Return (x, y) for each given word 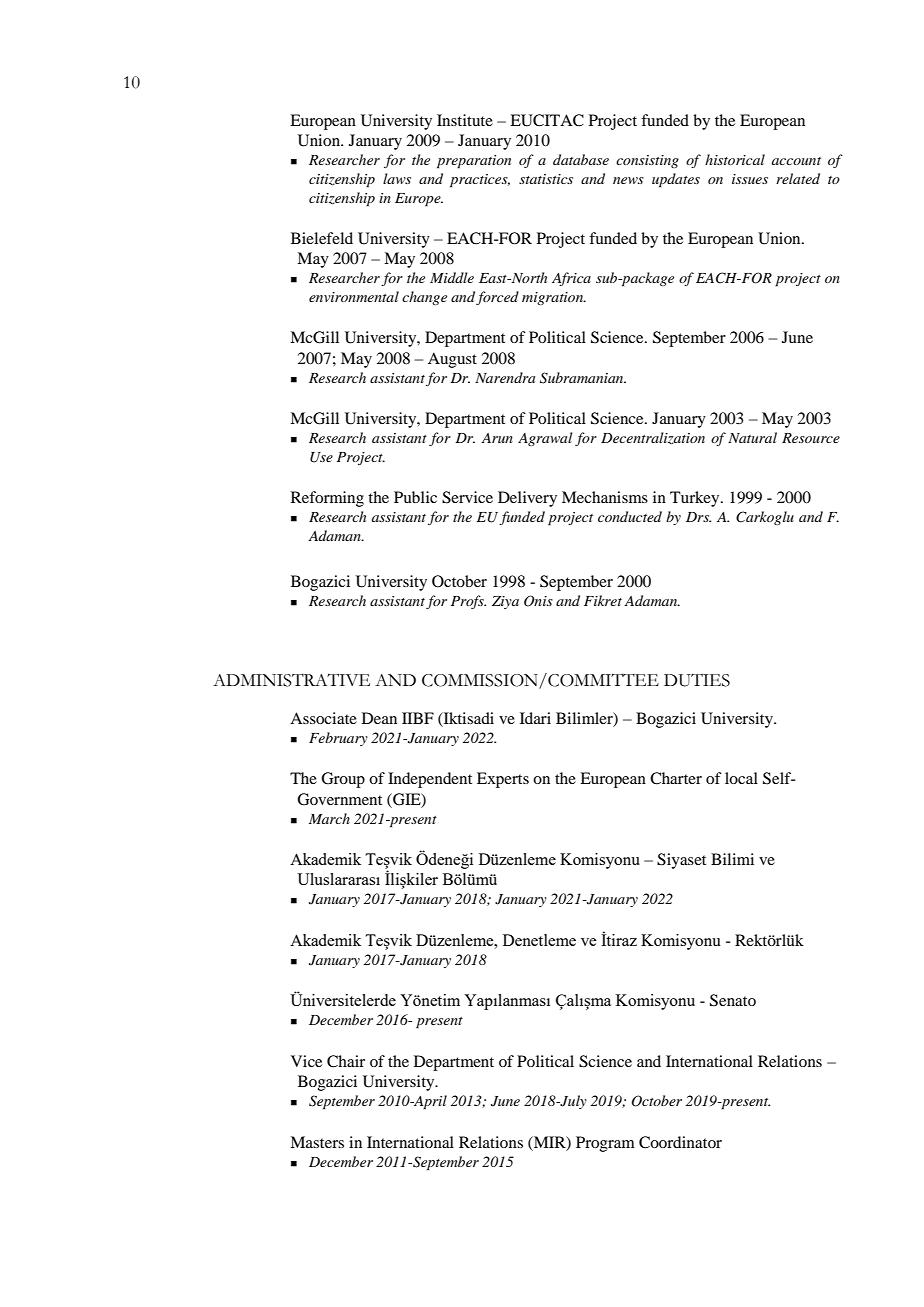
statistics (546, 179)
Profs (468, 602)
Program (605, 1144)
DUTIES (697, 680)
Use (321, 457)
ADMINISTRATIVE (291, 680)
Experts (503, 780)
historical (735, 159)
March (329, 818)
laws (397, 178)
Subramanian (583, 378)
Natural (752, 437)
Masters (317, 1142)
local (741, 778)
